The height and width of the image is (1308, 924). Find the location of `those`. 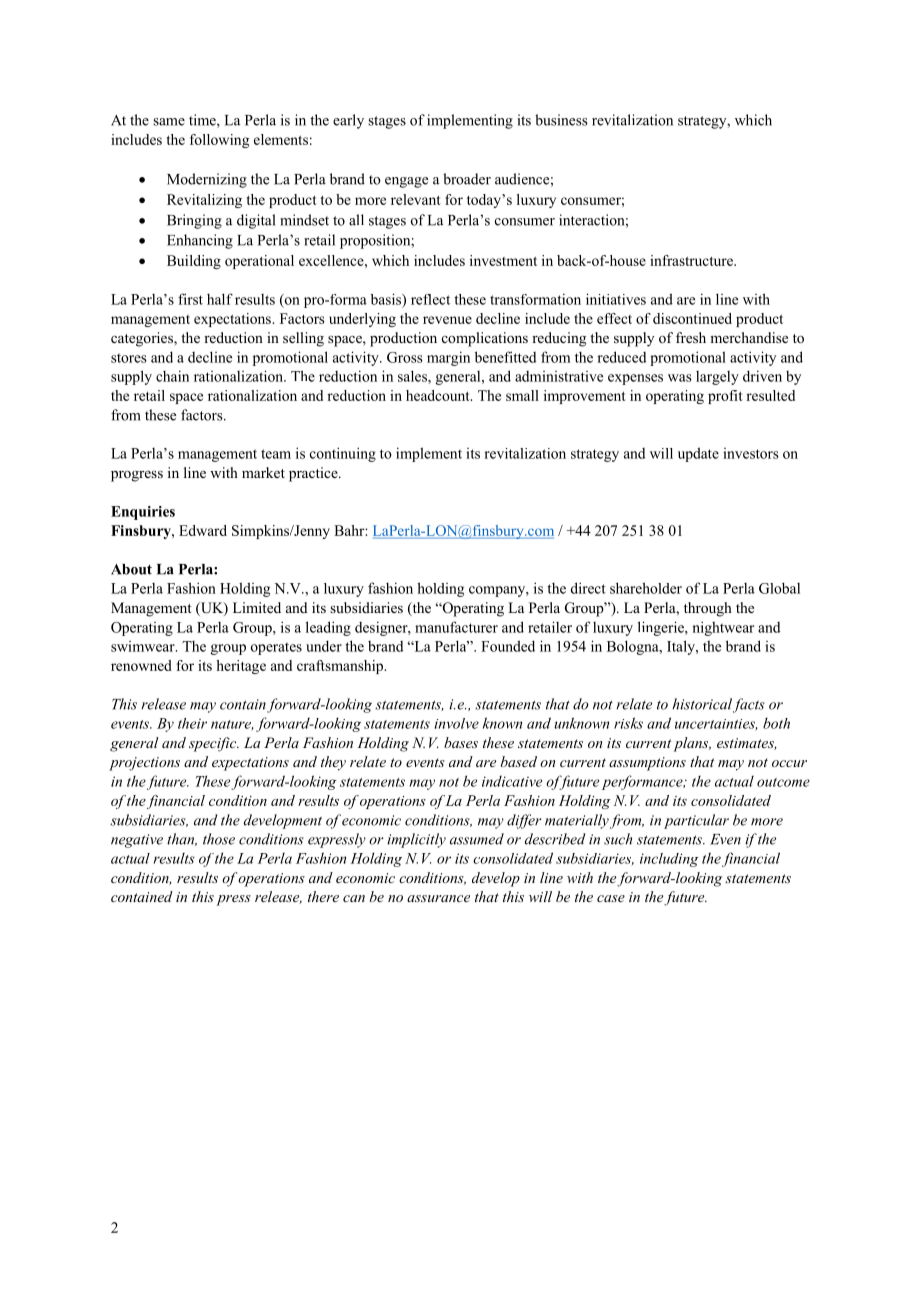

those is located at coordinates (219, 839).
